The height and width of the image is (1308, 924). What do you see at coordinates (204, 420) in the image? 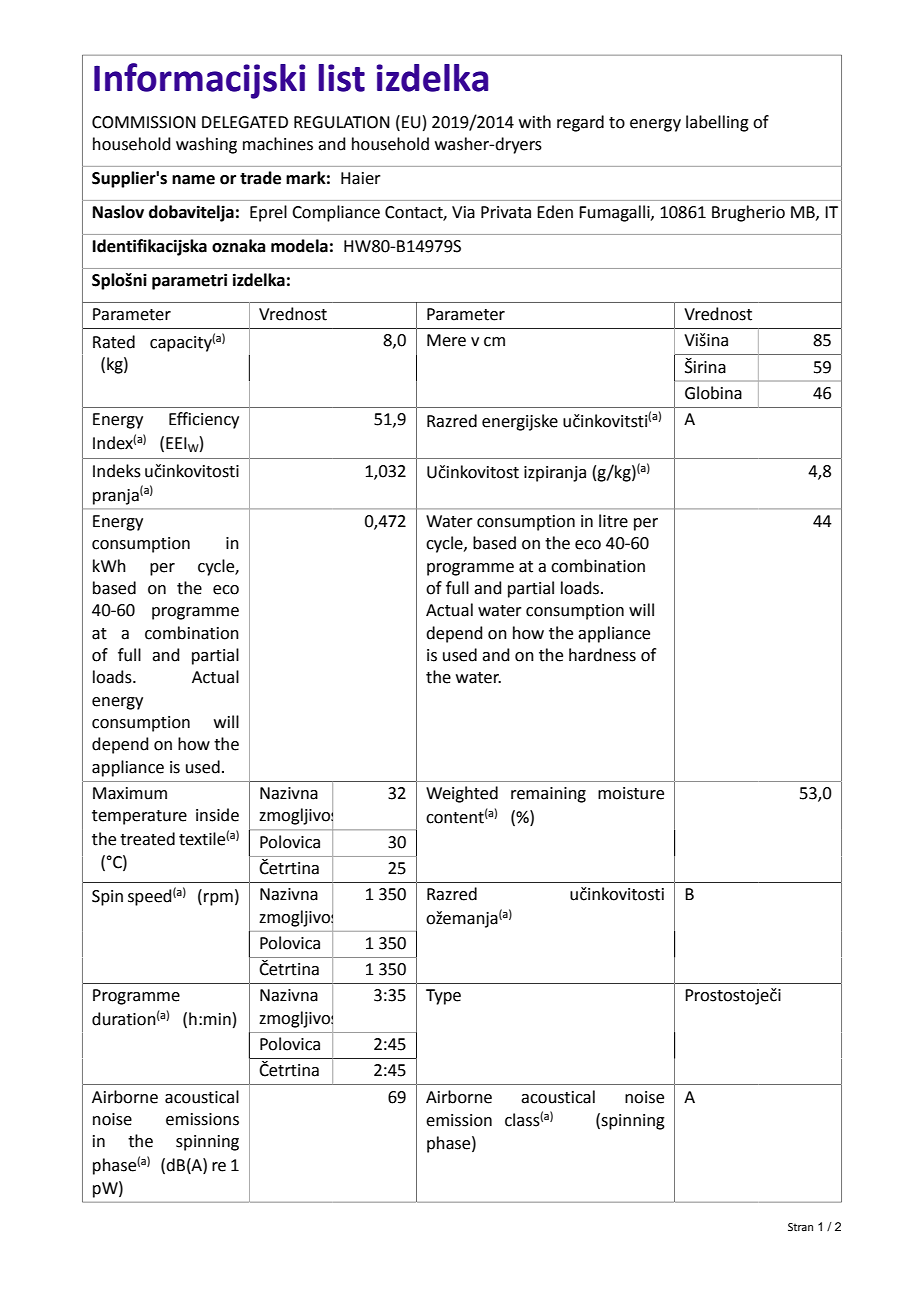
I see `Efficiency` at bounding box center [204, 420].
